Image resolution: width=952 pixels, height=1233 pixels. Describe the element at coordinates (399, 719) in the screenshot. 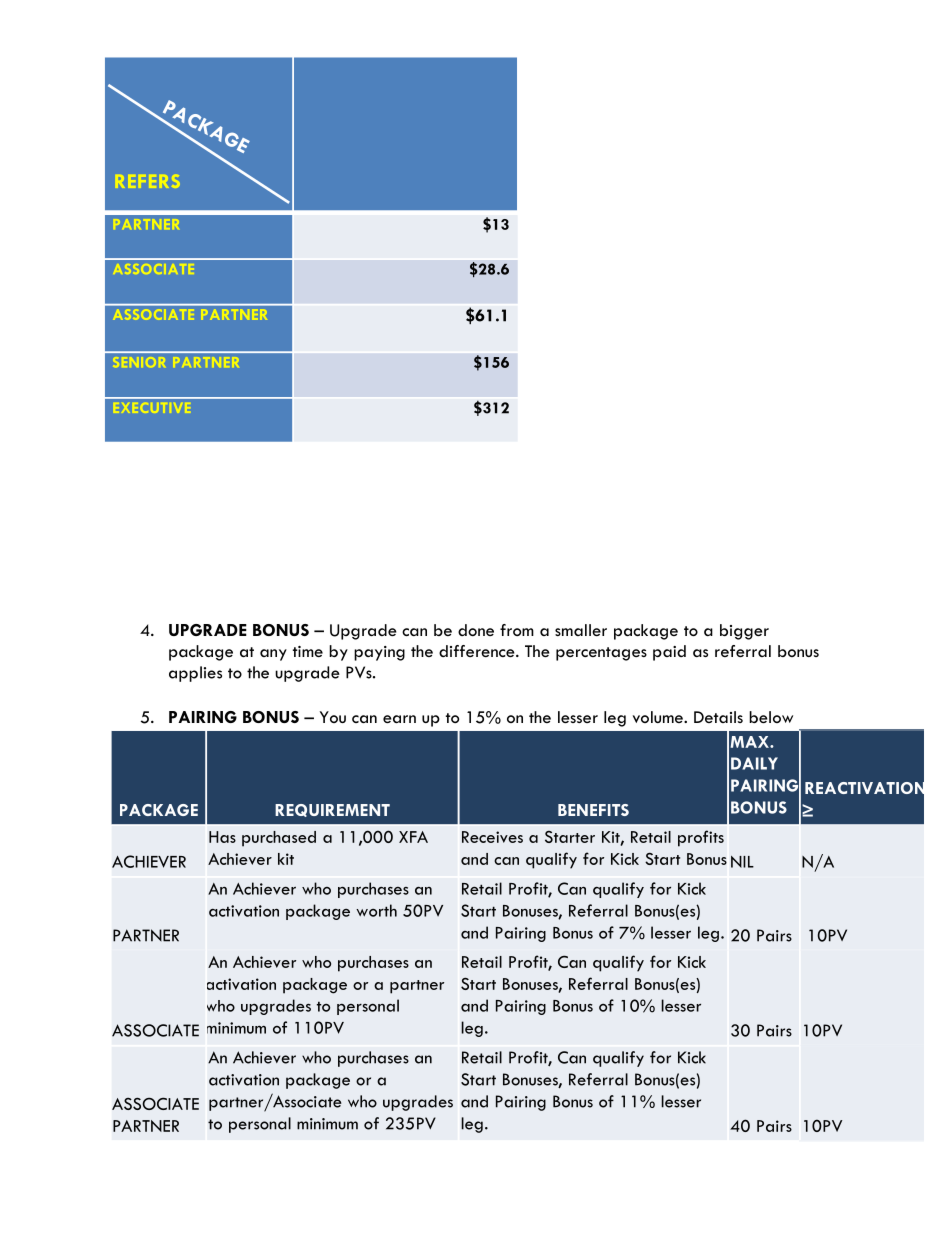

I see `earn` at that location.
